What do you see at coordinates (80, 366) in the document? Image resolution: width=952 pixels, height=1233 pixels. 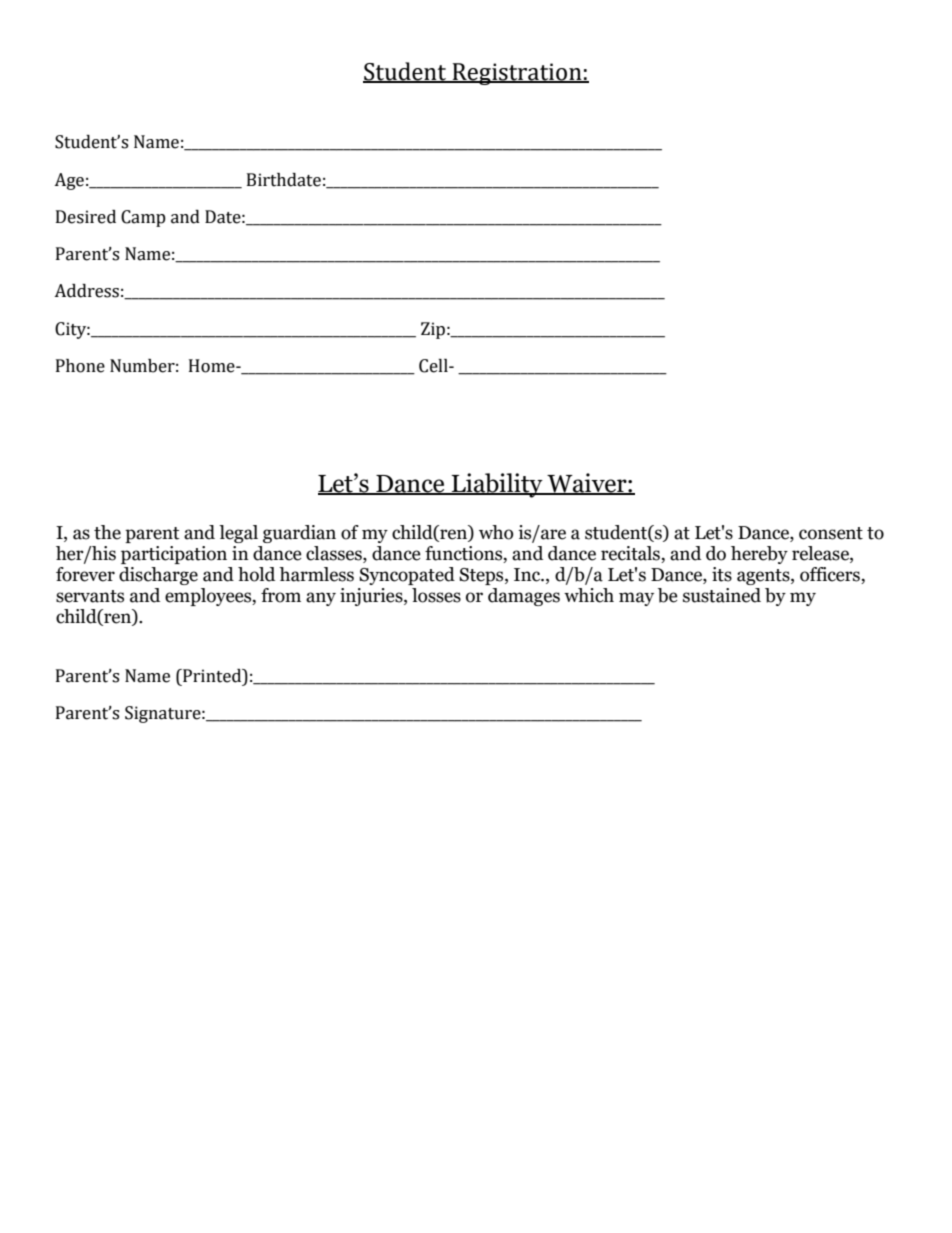 I see `Phone` at bounding box center [80, 366].
